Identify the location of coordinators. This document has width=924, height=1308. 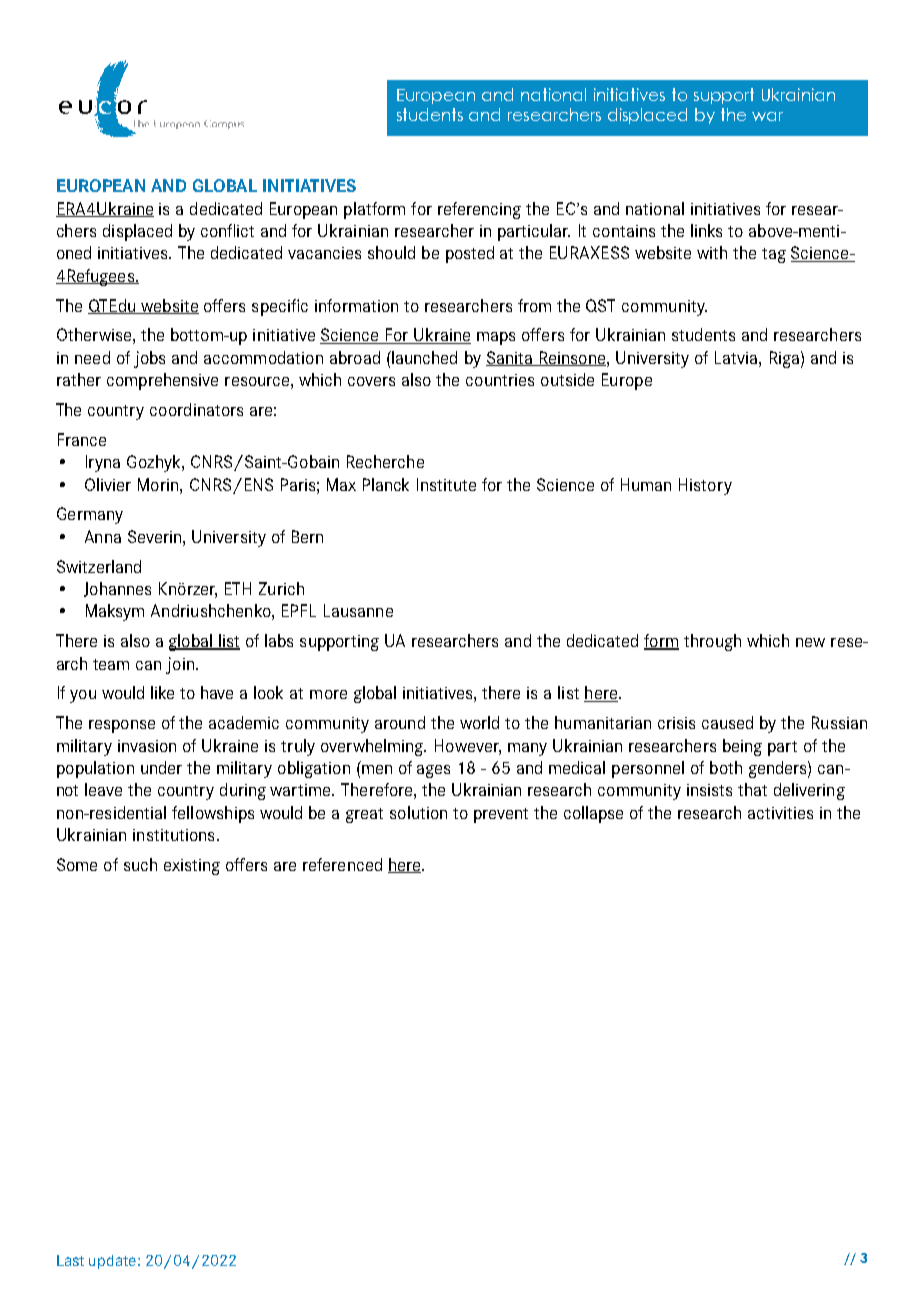
(196, 409).
